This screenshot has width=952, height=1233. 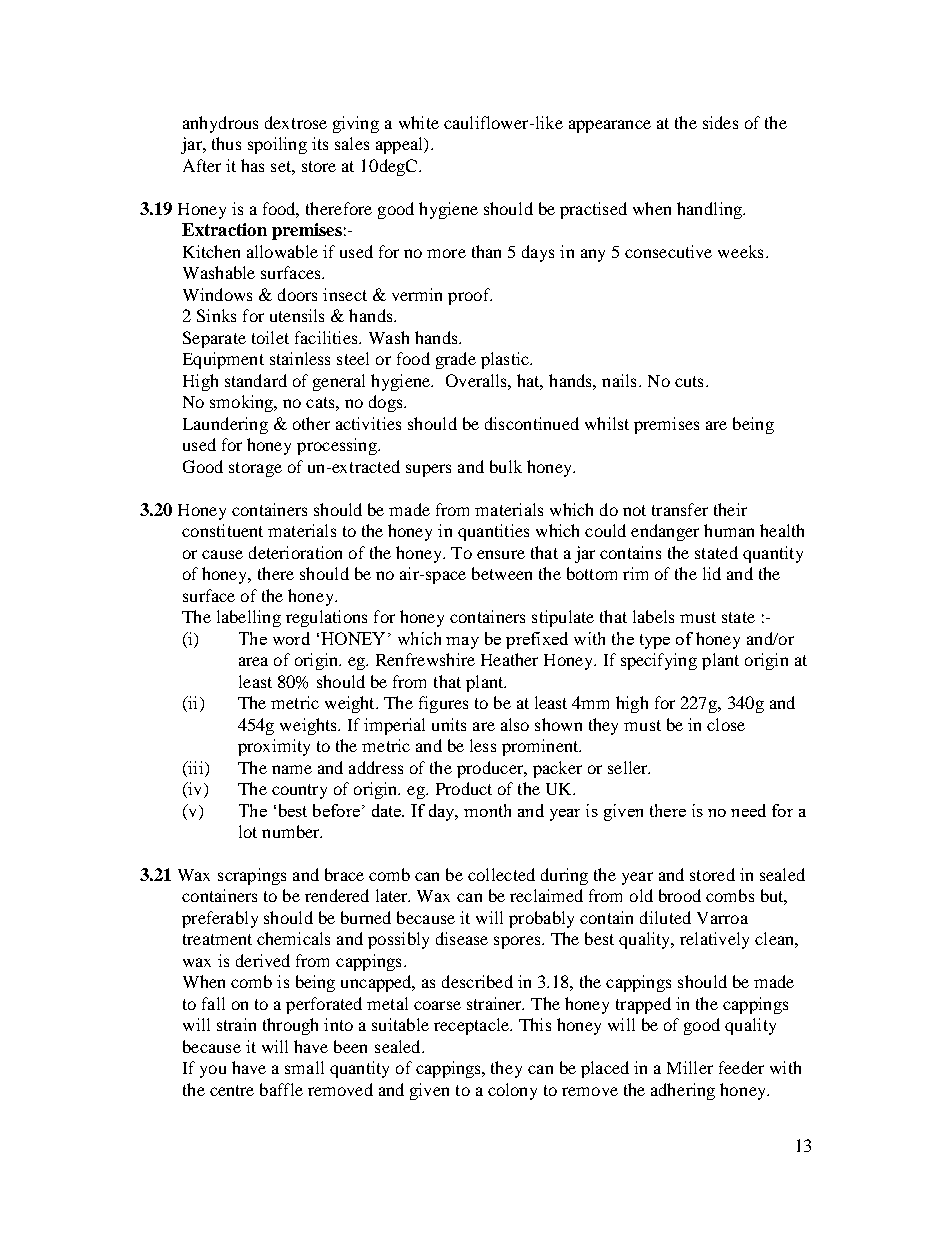 What do you see at coordinates (281, 1089) in the screenshot?
I see `baffle` at bounding box center [281, 1089].
